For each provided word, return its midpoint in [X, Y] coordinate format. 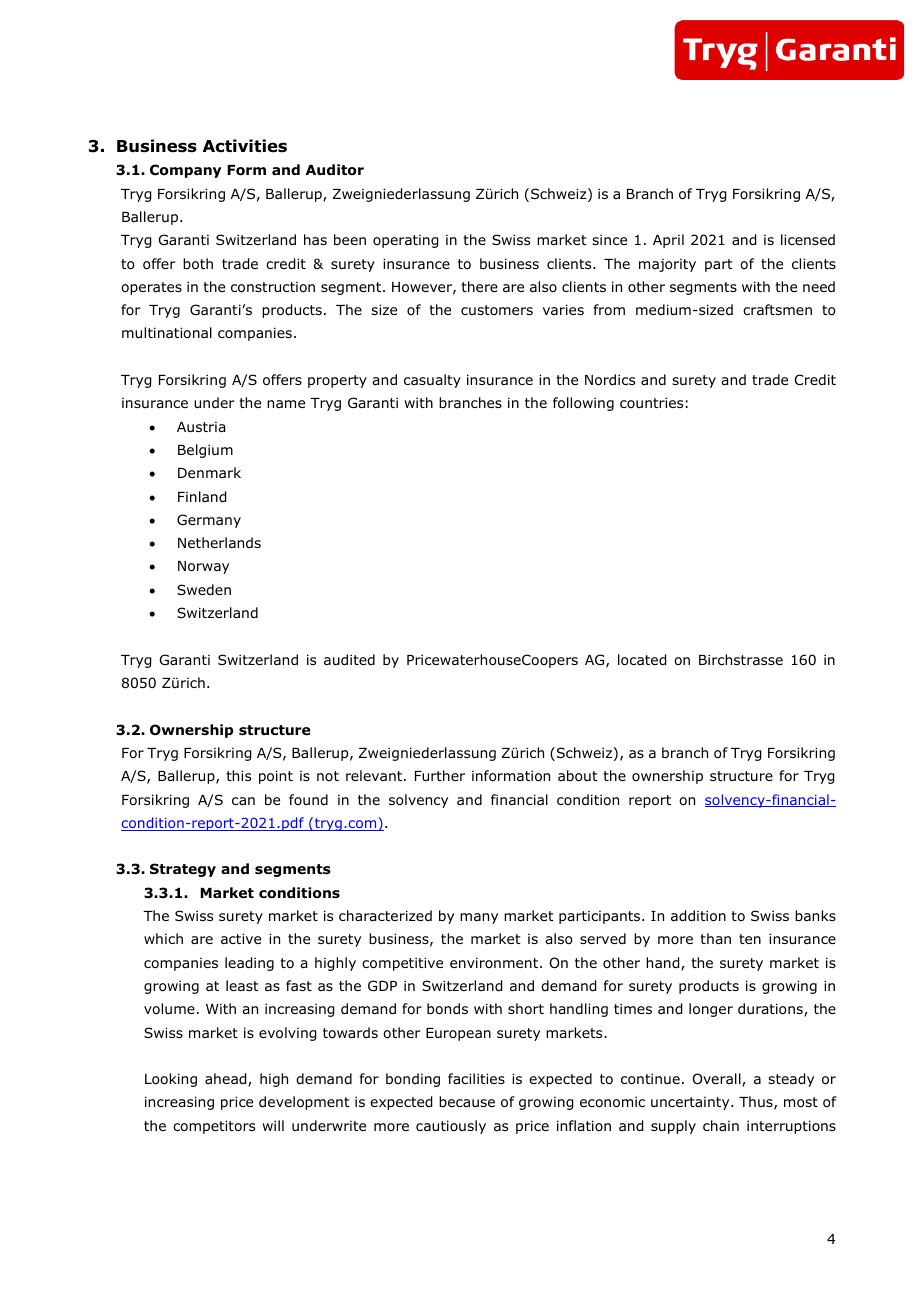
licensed [808, 239]
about [578, 776]
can [243, 801]
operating [405, 241]
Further [440, 775]
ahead [227, 1080]
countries [651, 402]
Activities [245, 146]
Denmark [209, 472]
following [583, 404]
